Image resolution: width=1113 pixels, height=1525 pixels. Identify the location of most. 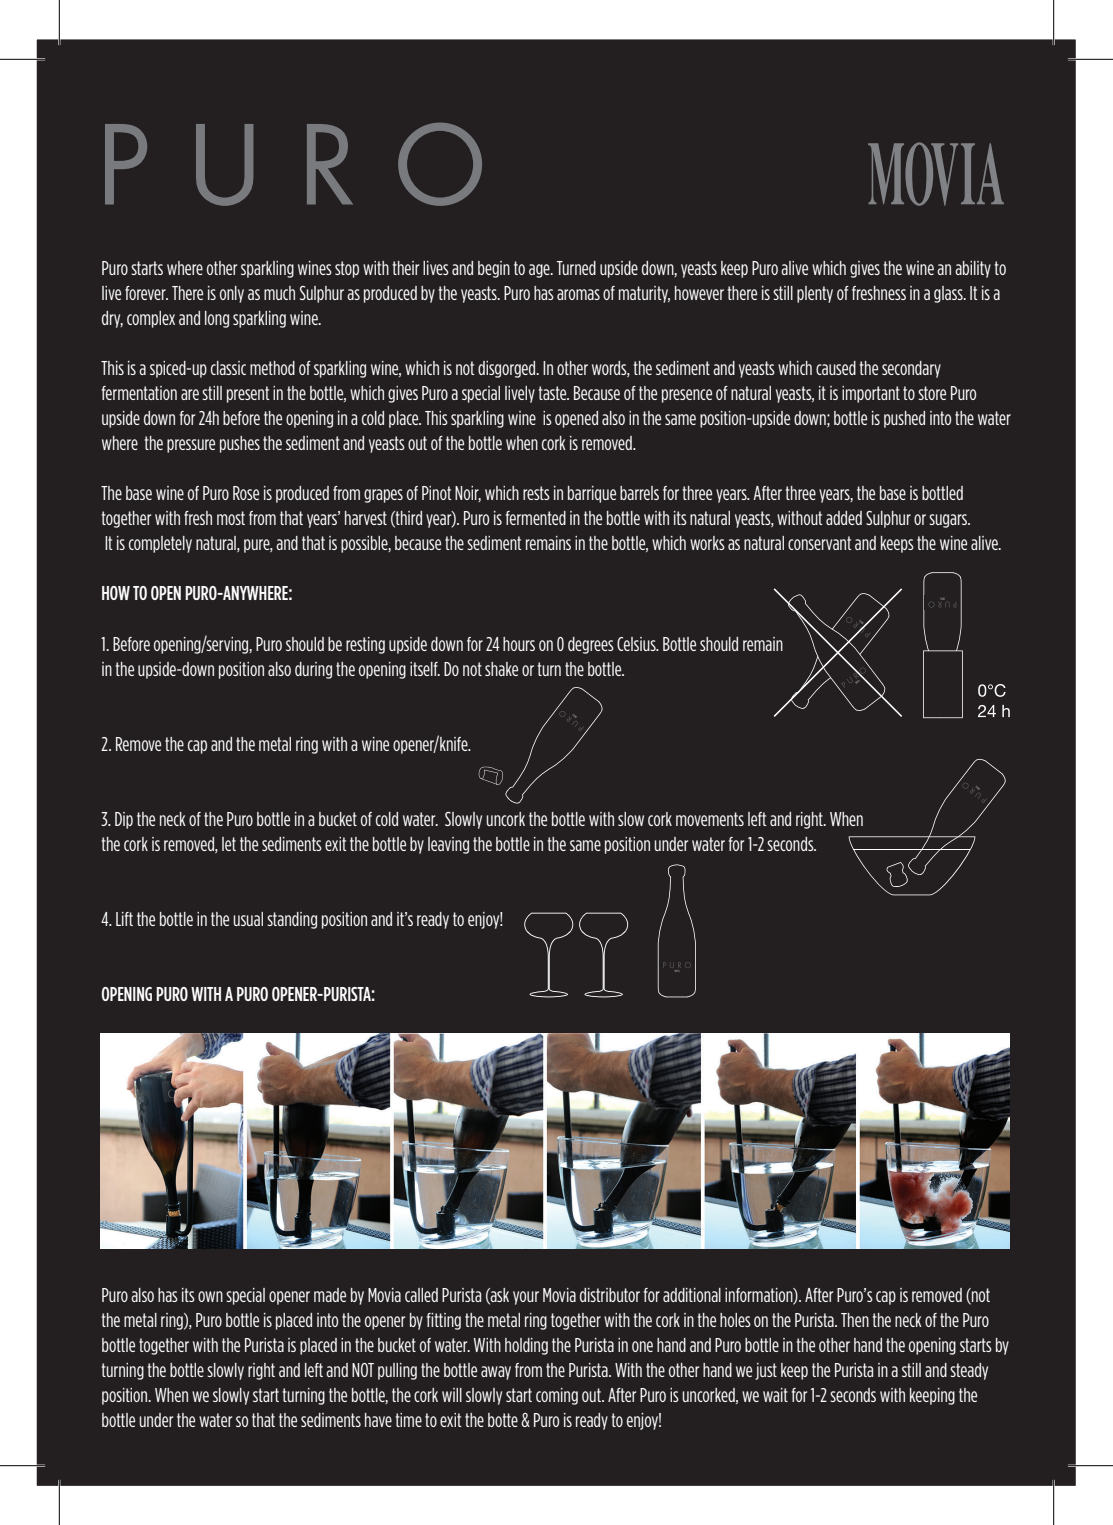
(231, 518).
